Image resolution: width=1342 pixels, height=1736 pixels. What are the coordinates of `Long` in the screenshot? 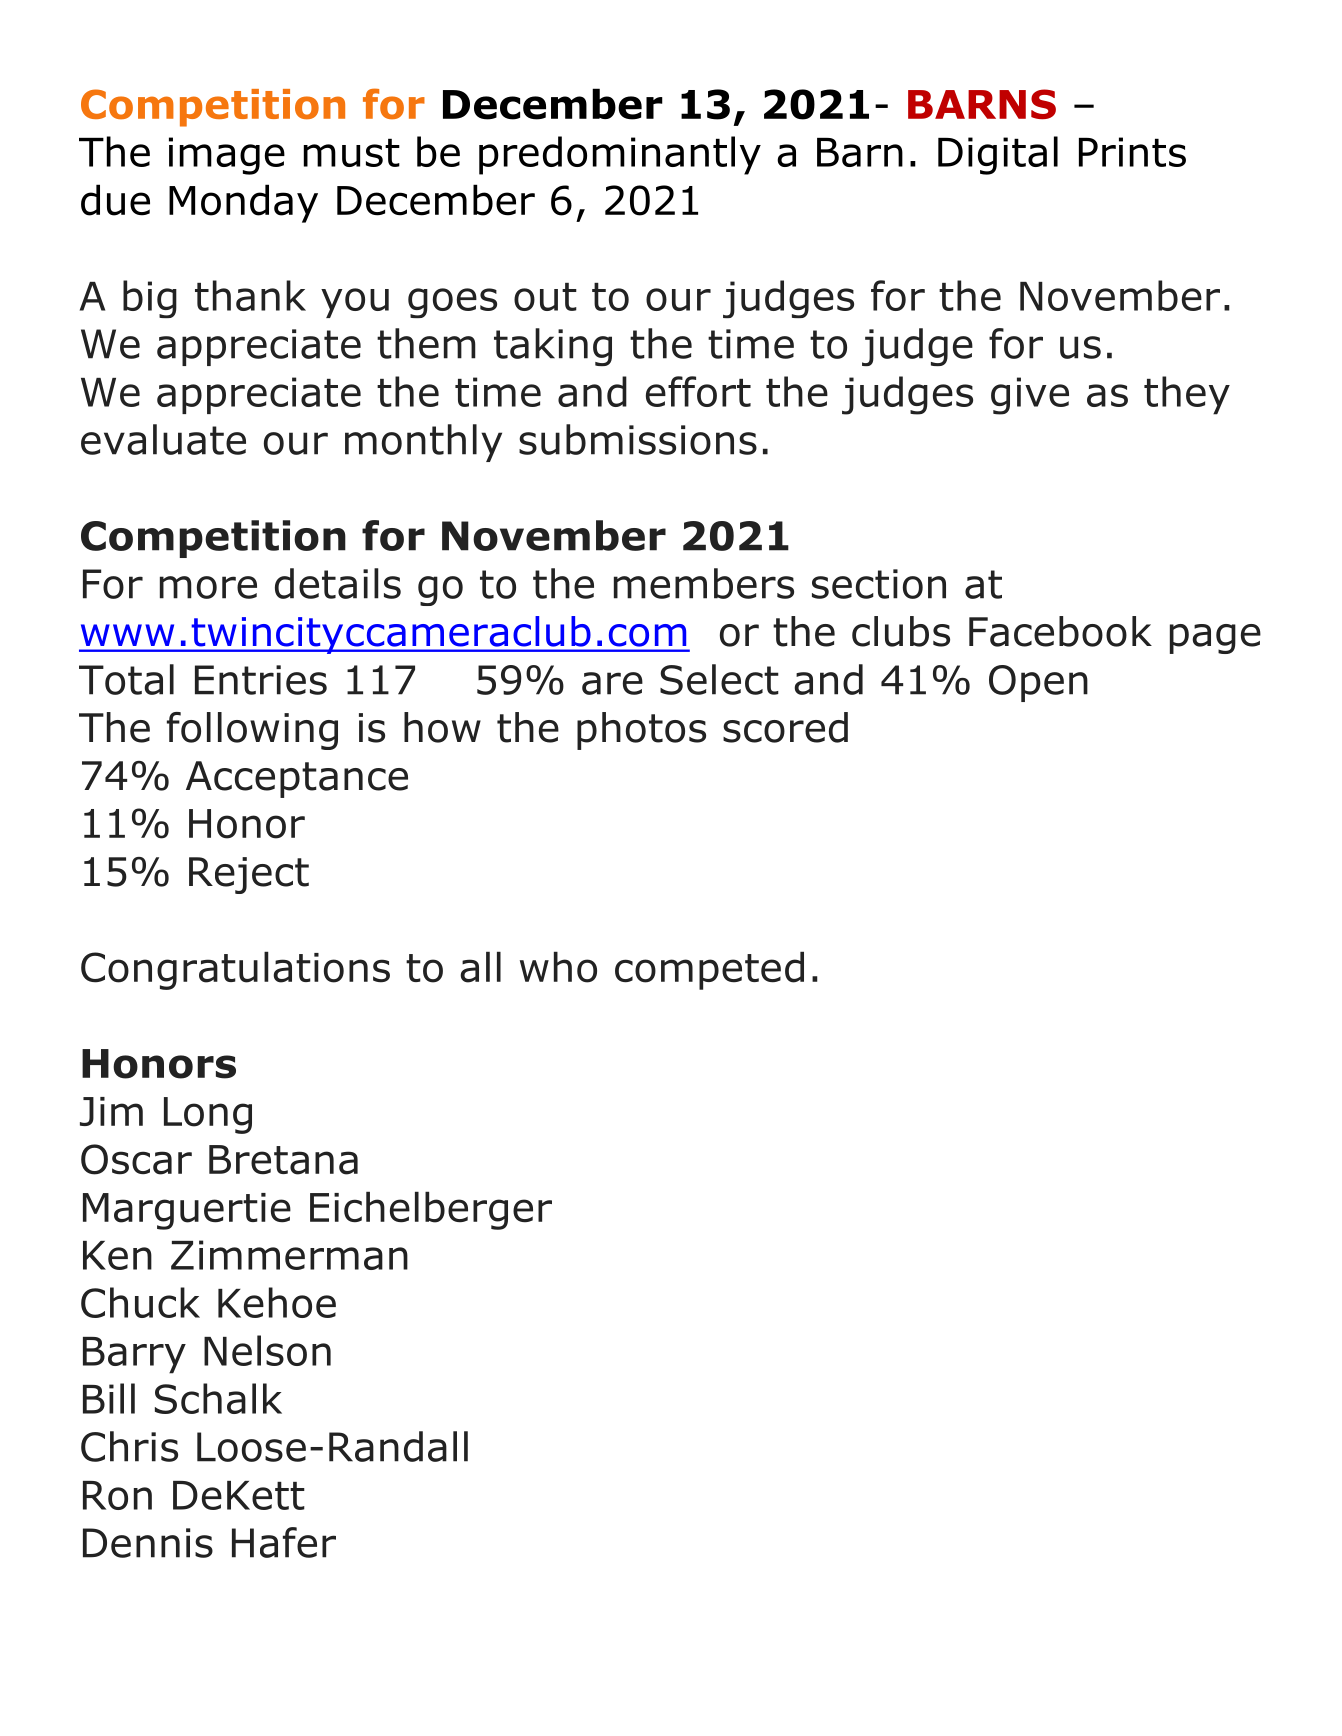 It's located at (208, 1115).
